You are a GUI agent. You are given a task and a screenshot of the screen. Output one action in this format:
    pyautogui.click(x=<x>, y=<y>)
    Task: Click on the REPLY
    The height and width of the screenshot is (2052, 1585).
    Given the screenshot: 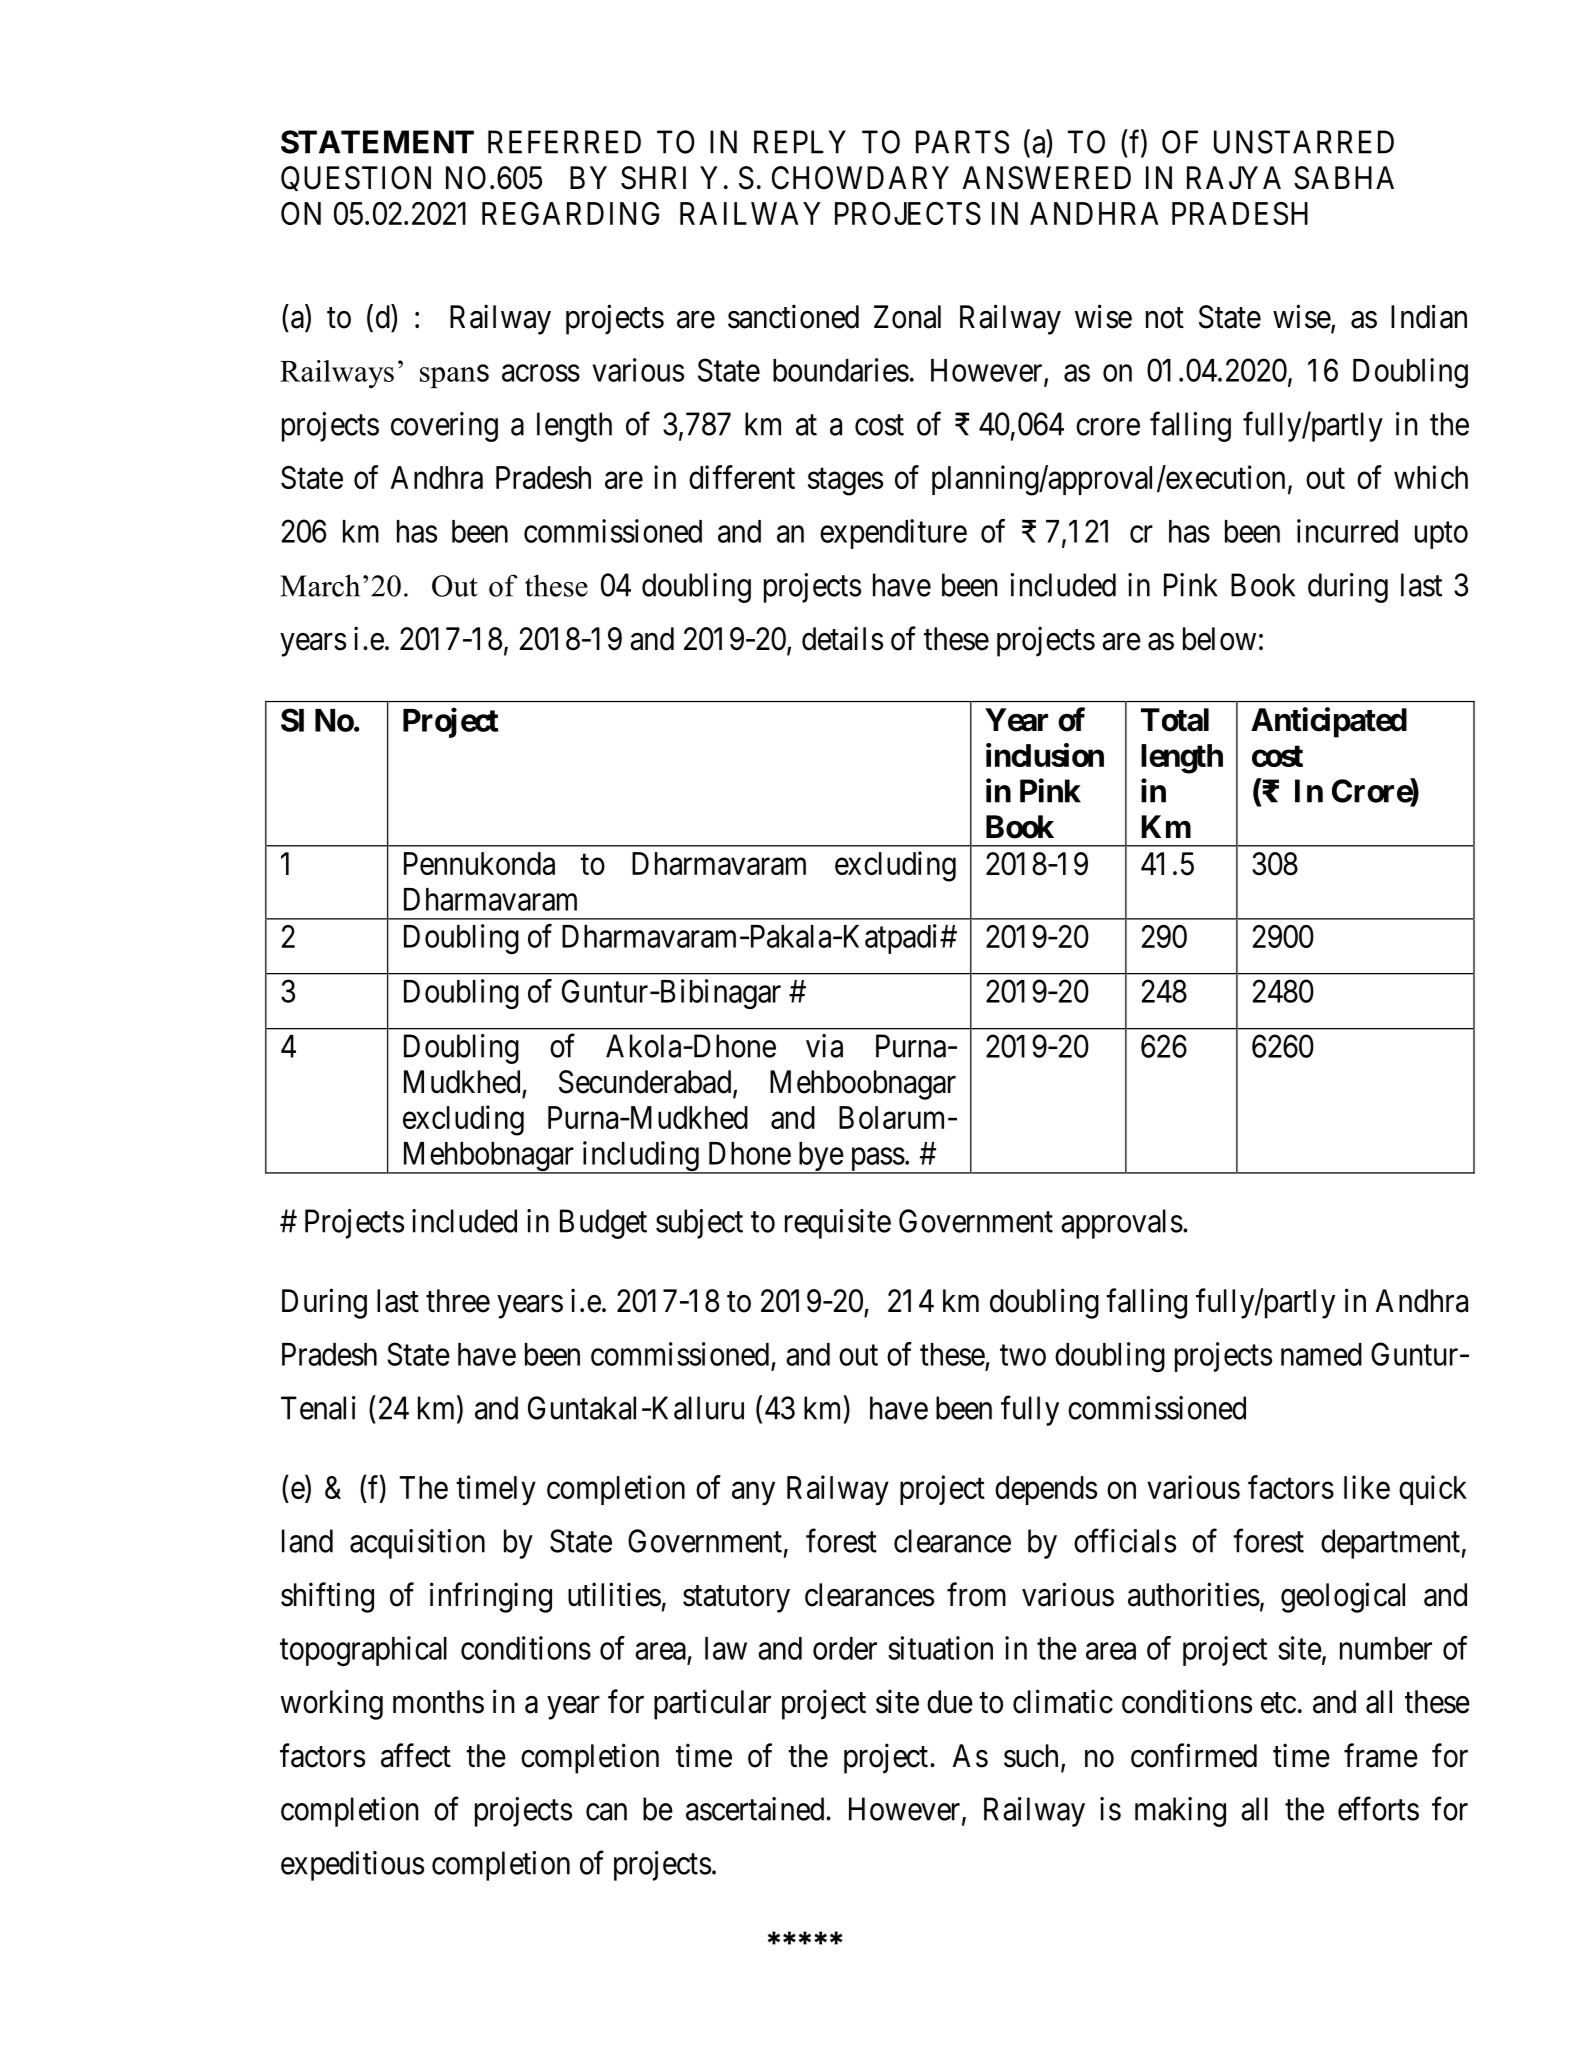 What is the action you would take?
    pyautogui.click(x=800, y=142)
